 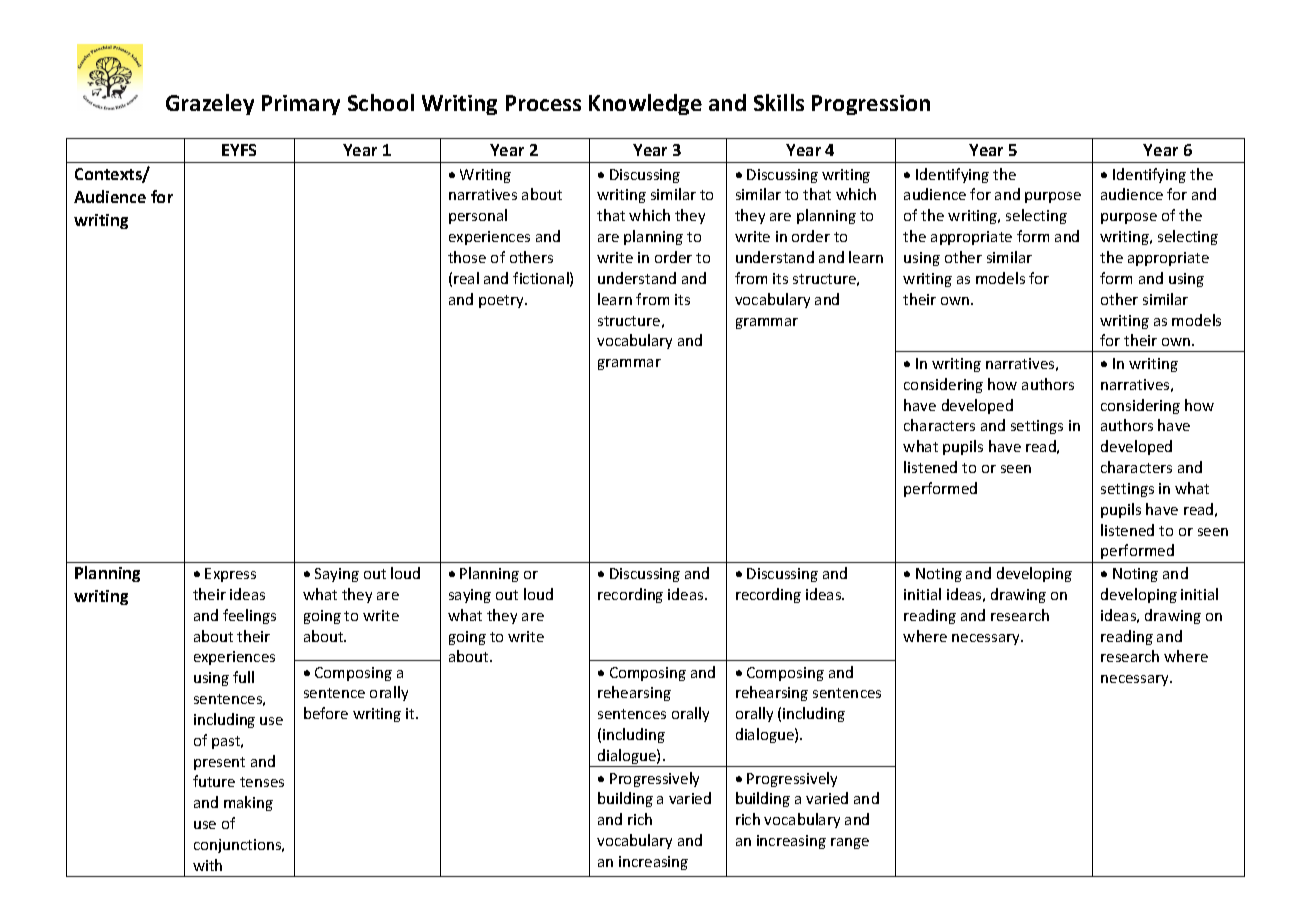 I want to click on poetry, so click(x=502, y=301).
